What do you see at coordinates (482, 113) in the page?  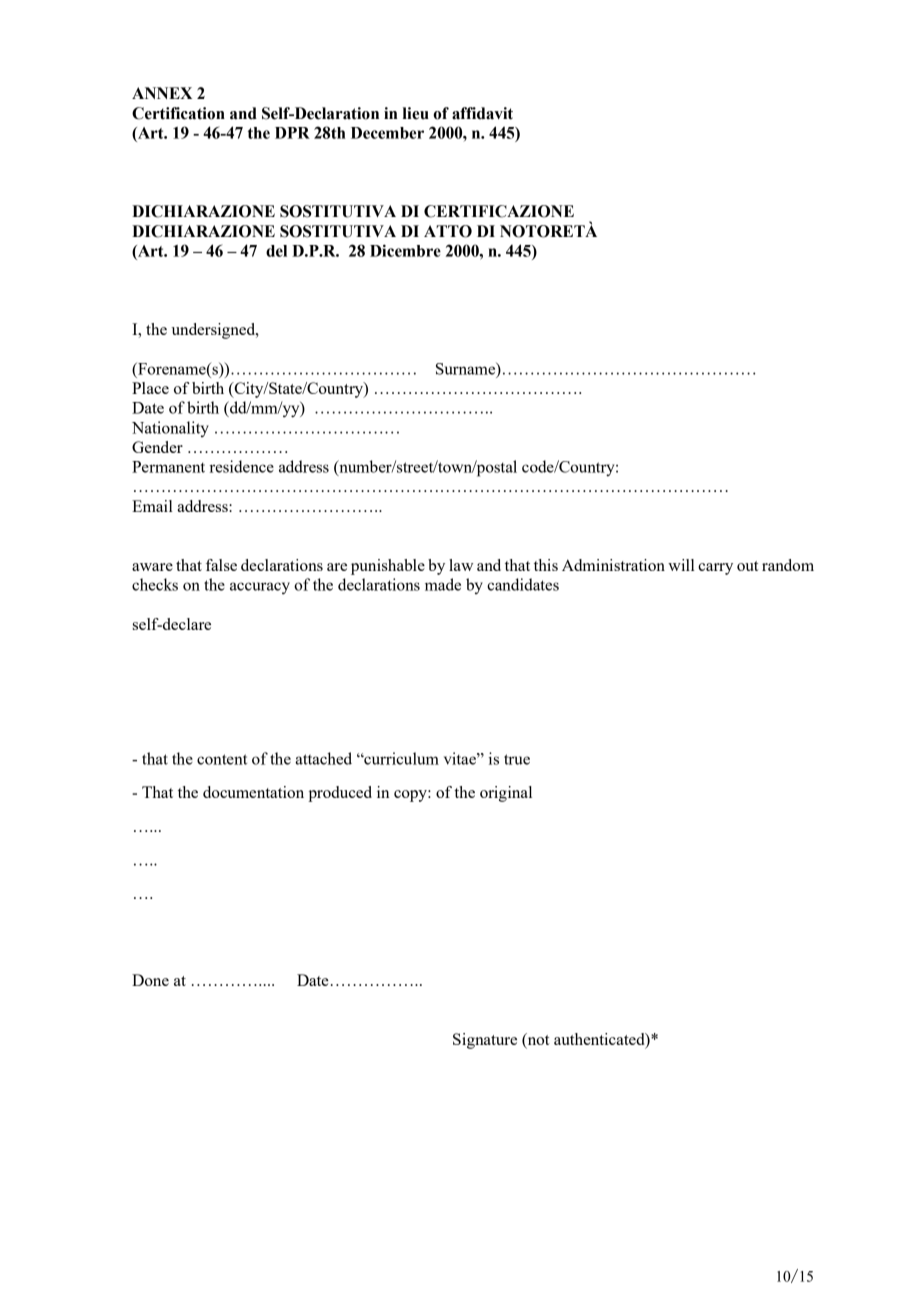 I see `affidavit` at bounding box center [482, 113].
